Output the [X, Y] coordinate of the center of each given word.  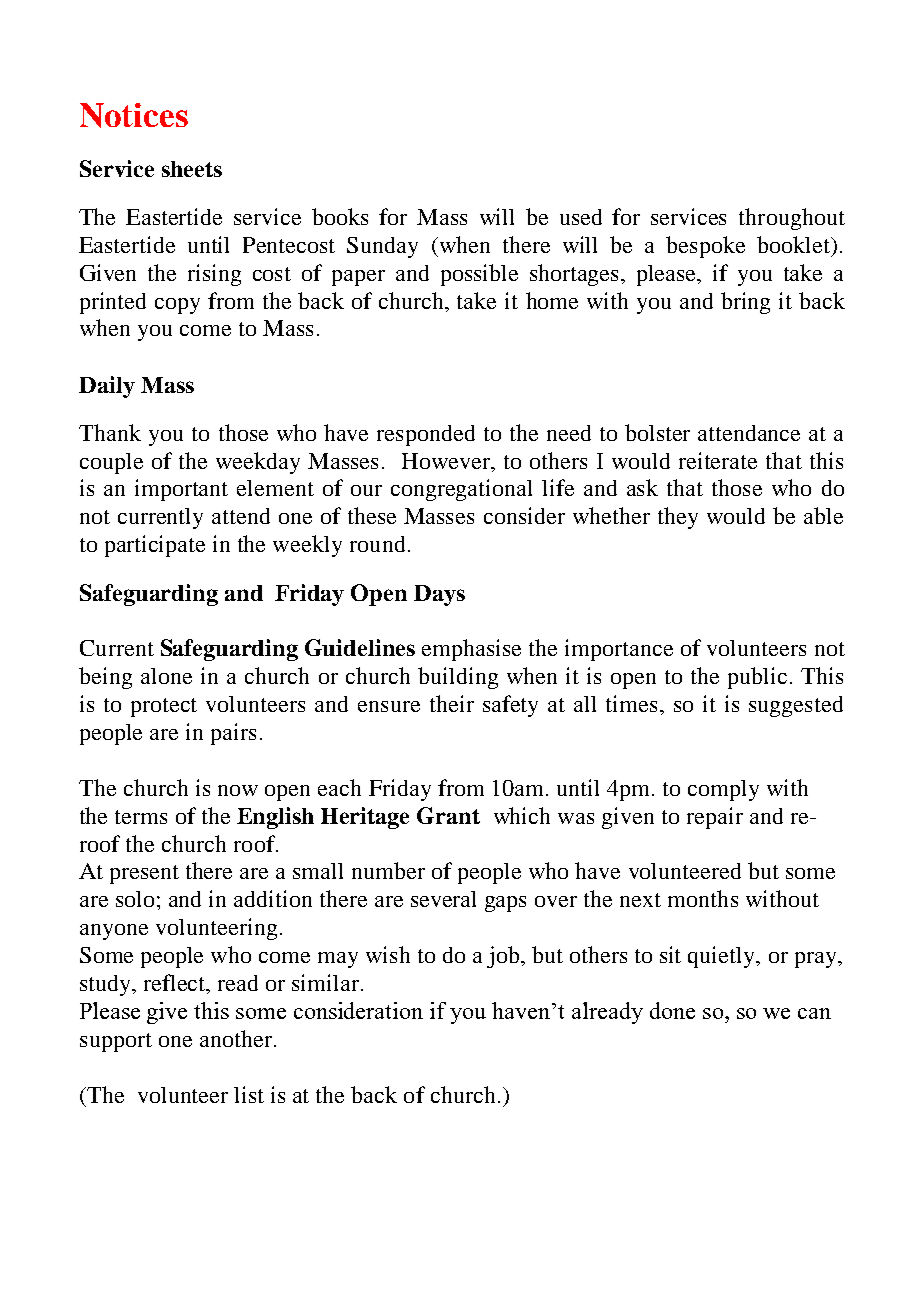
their [452, 703]
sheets [192, 169]
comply [723, 790]
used [581, 217]
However [447, 461]
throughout [792, 219]
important [181, 490]
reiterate [718, 460]
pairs [233, 734]
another [236, 1038]
